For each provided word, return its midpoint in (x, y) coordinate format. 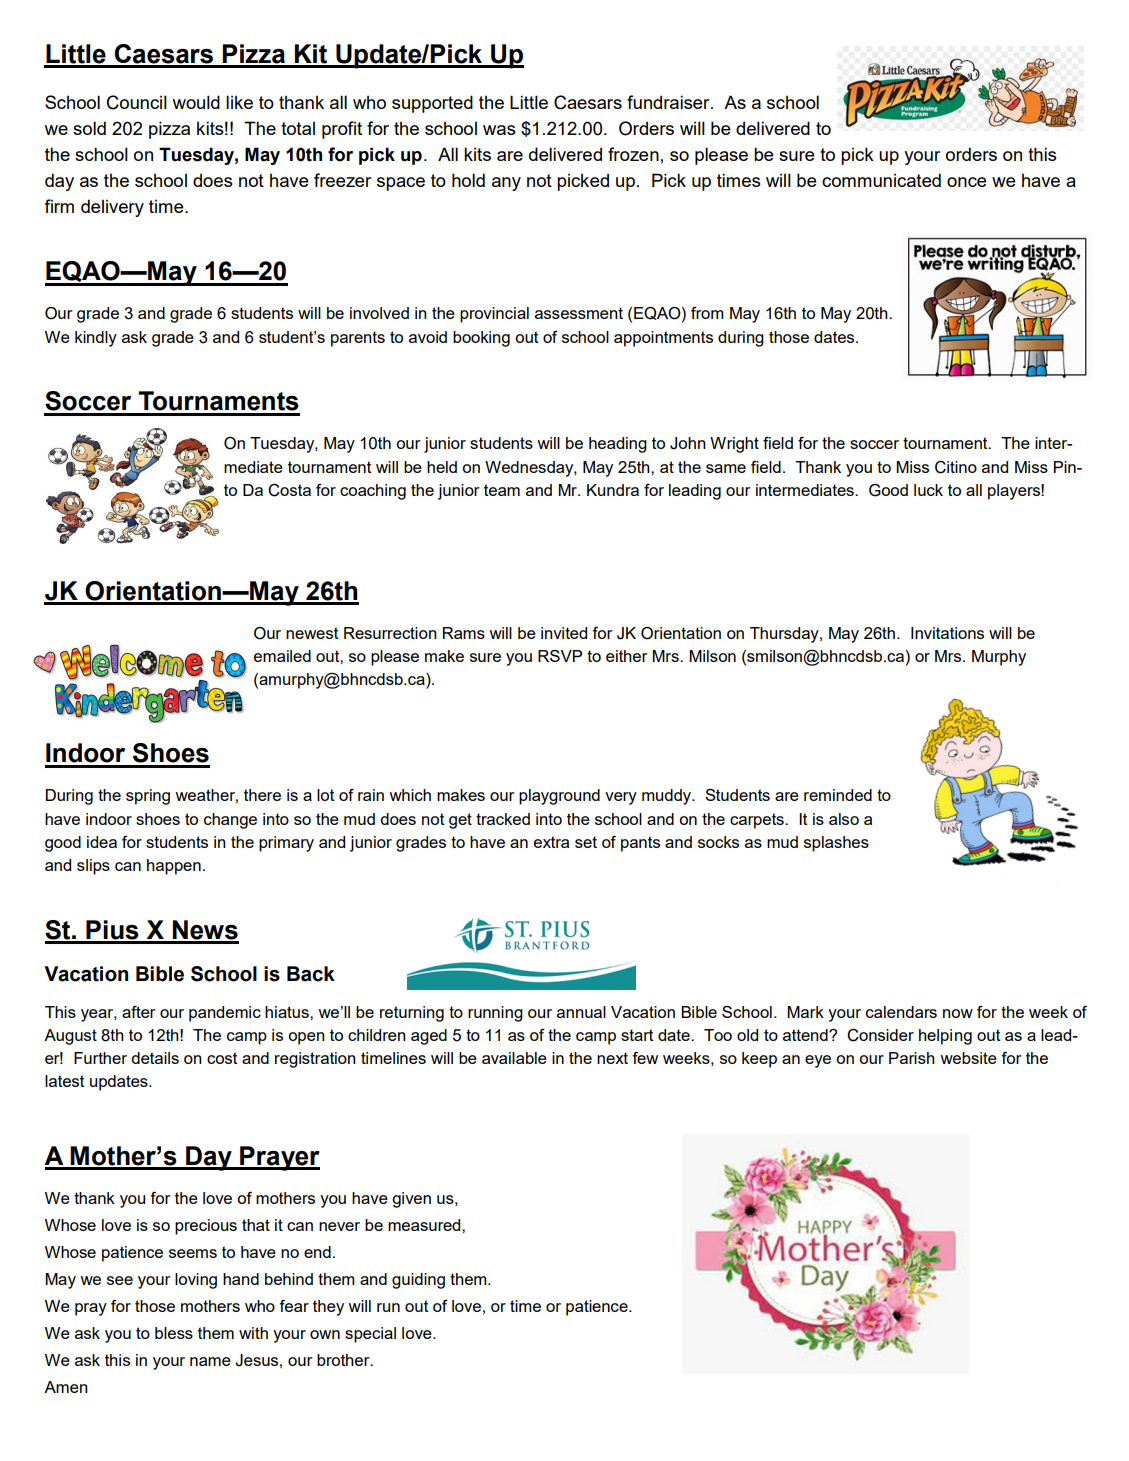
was (499, 130)
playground (559, 797)
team (502, 490)
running (495, 1014)
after (139, 1012)
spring (148, 797)
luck (928, 490)
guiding (418, 1281)
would (196, 102)
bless (174, 1333)
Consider (880, 1035)
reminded (838, 795)
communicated (881, 180)
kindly (96, 339)
